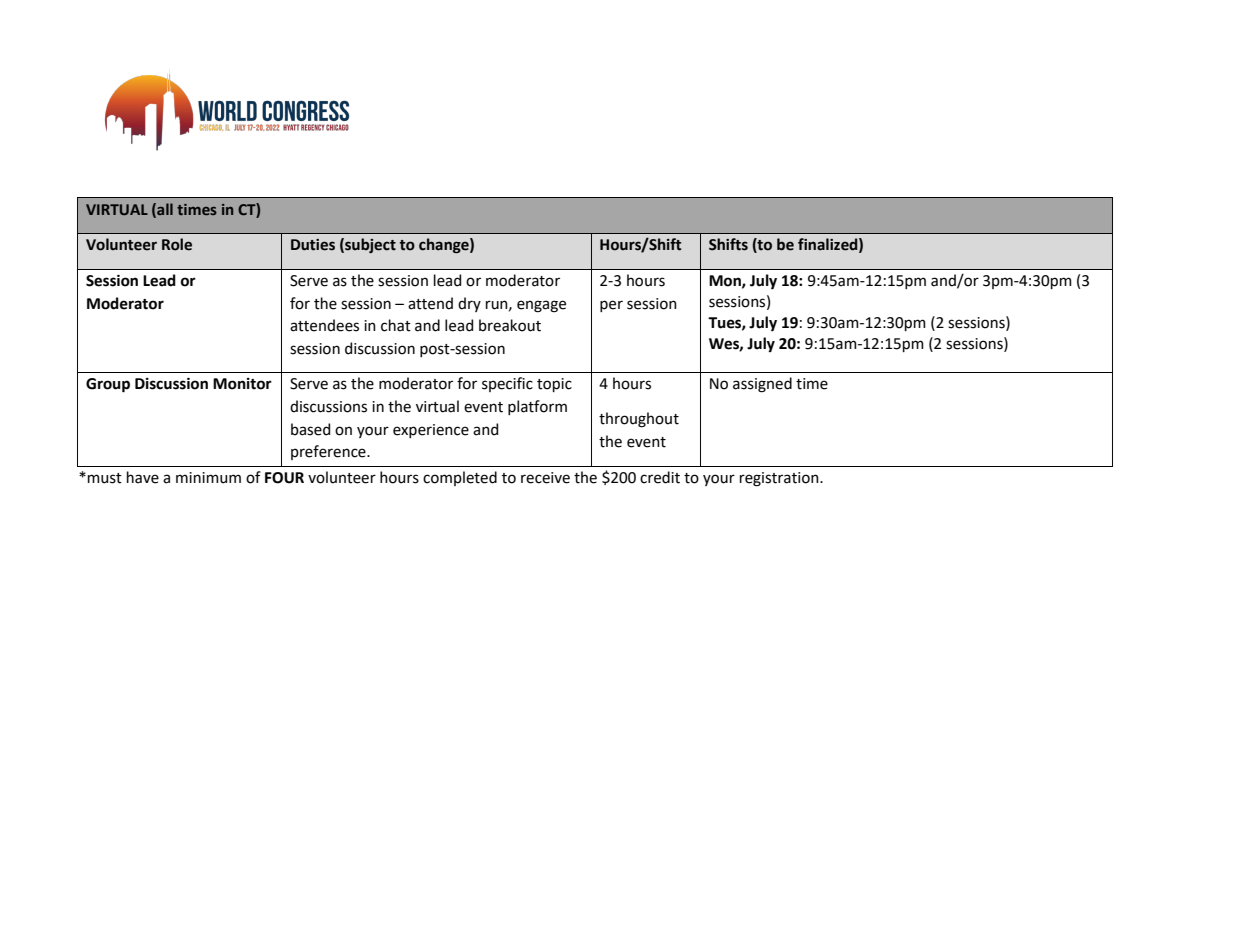 The image size is (1233, 952). I want to click on chat, so click(396, 325).
